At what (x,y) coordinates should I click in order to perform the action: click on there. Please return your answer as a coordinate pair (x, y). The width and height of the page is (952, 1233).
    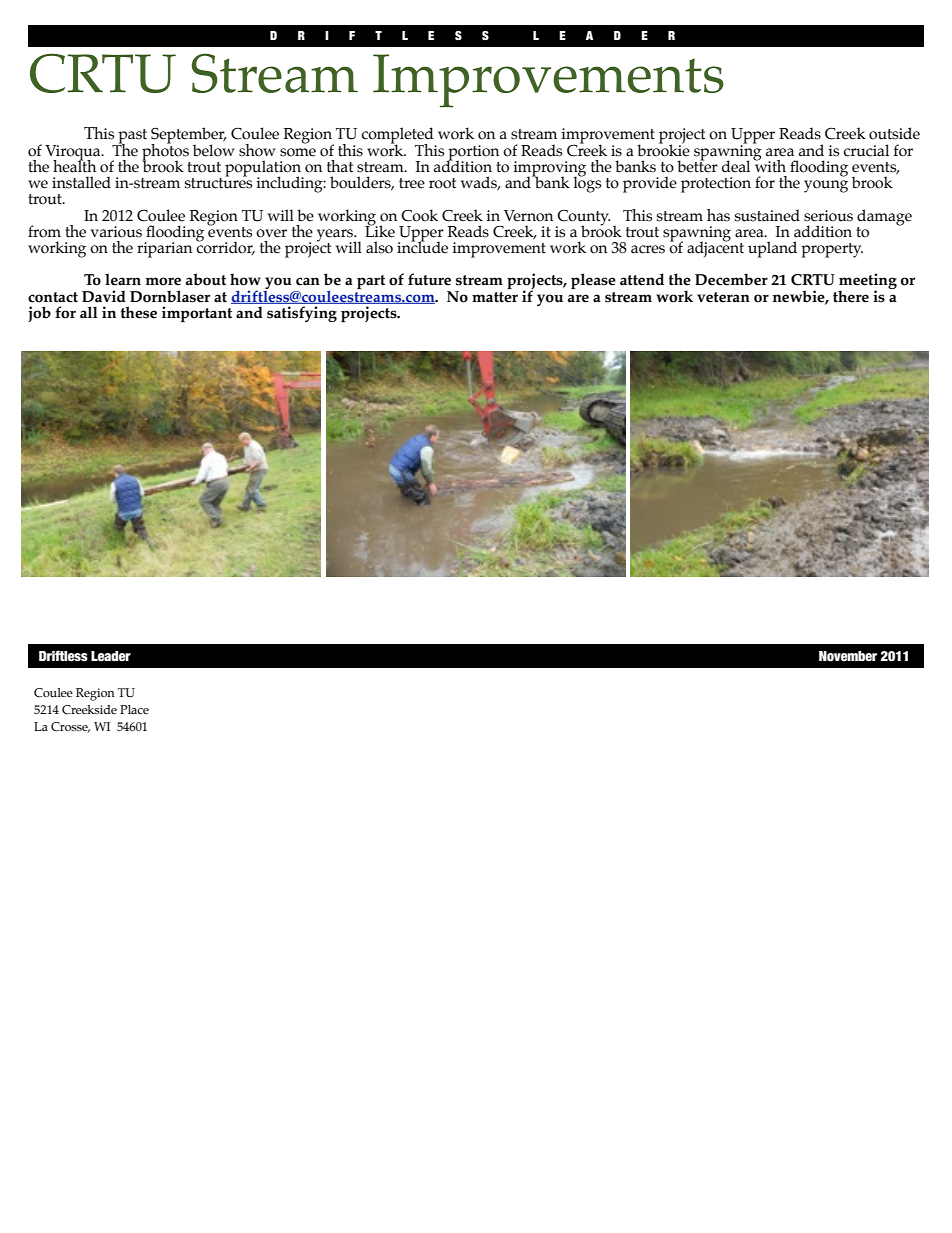
    Looking at the image, I should click on (851, 297).
